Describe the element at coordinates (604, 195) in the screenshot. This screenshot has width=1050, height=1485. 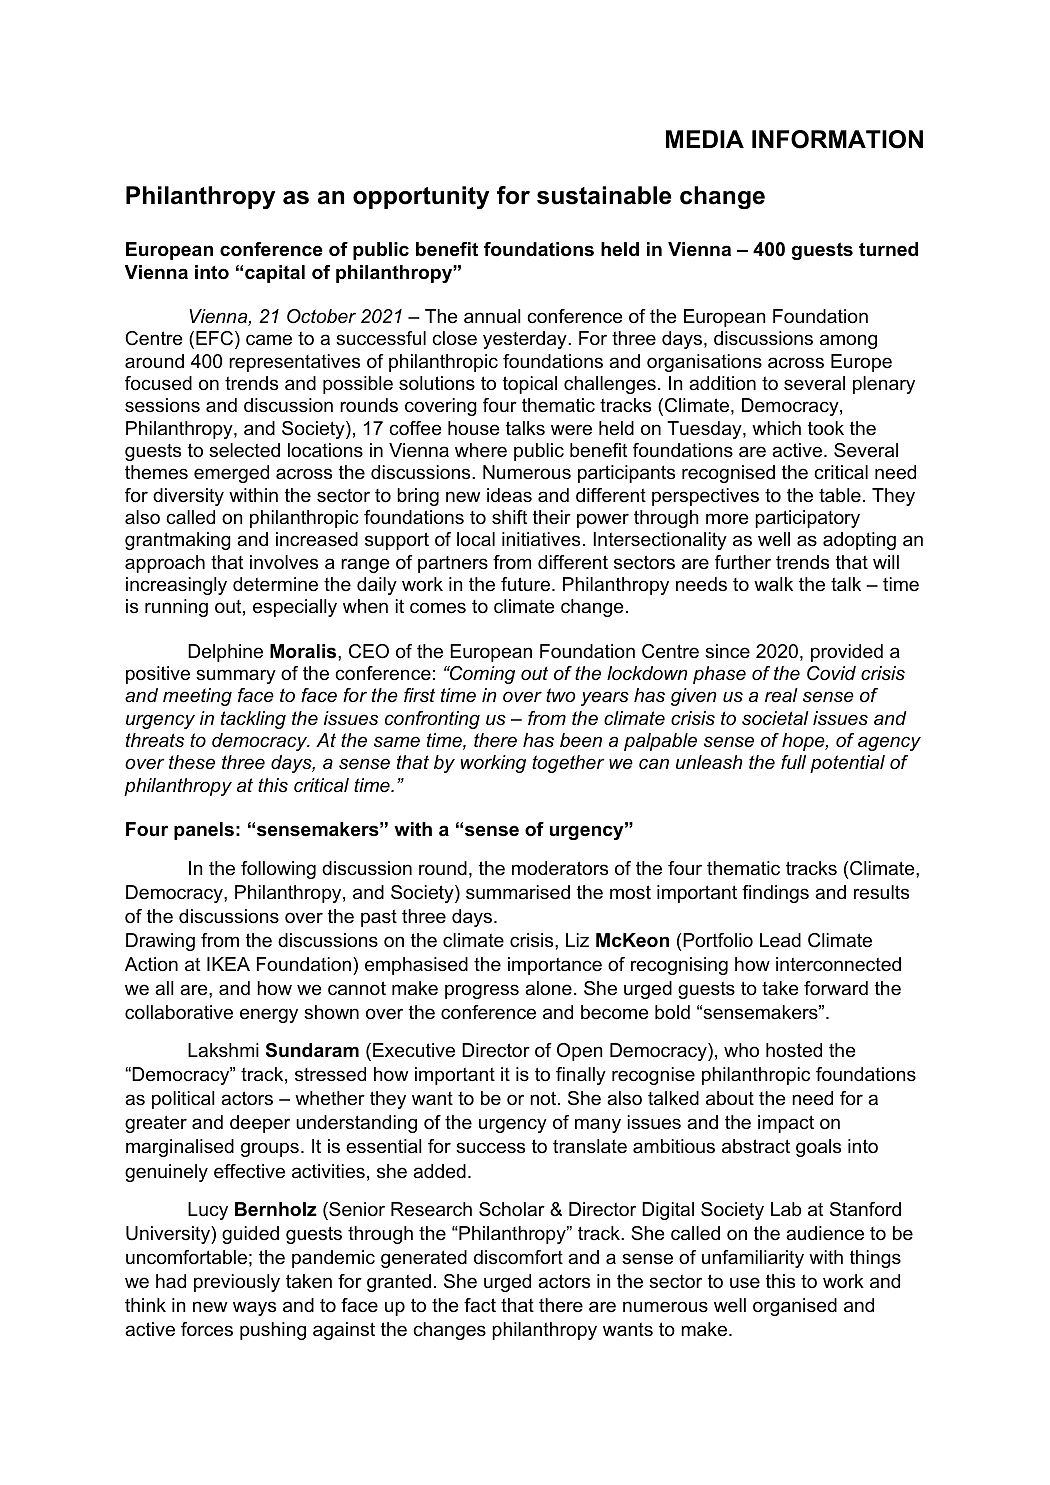
I see `sustainable` at that location.
